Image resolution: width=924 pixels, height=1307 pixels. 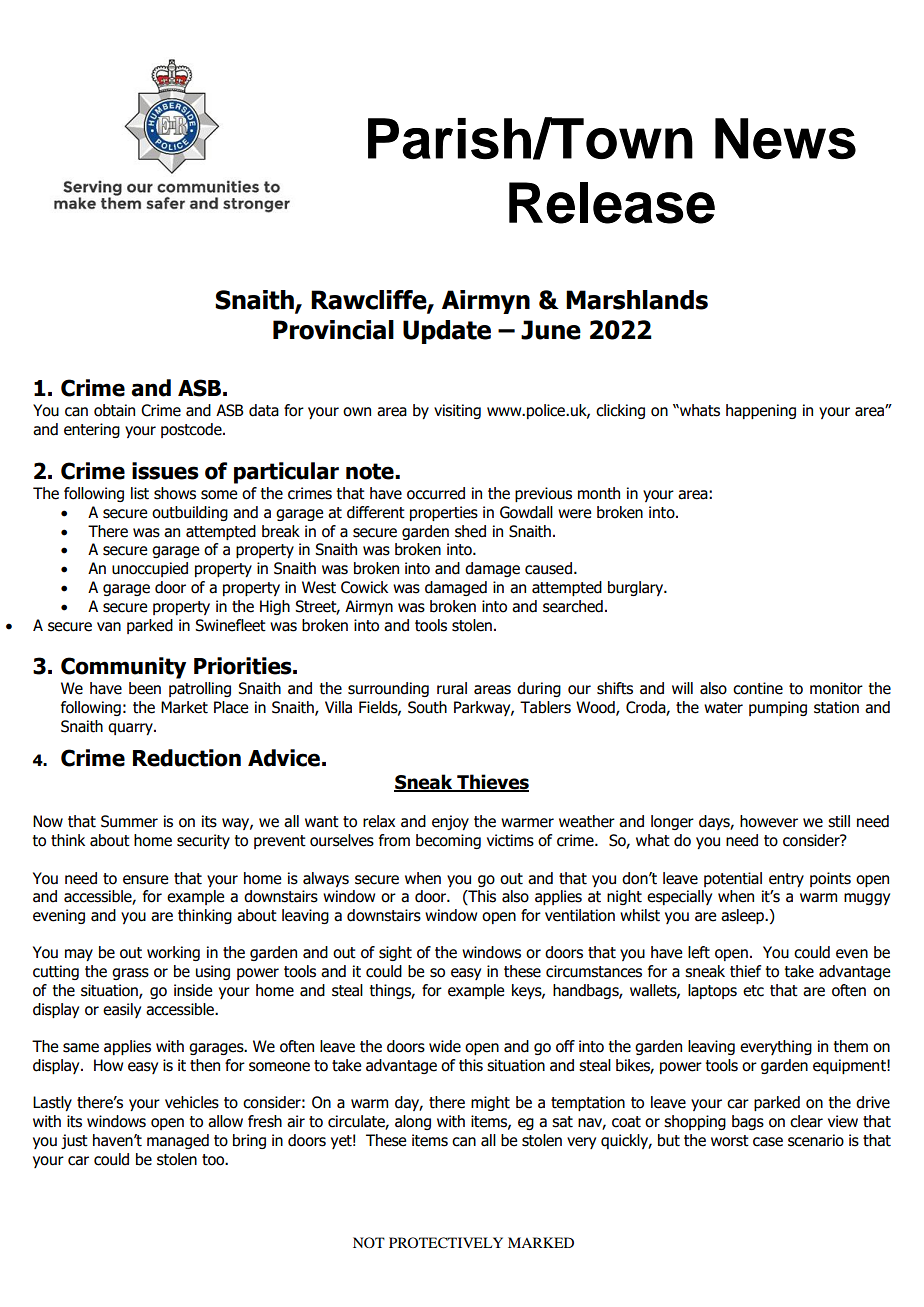 I want to click on however, so click(x=769, y=821).
